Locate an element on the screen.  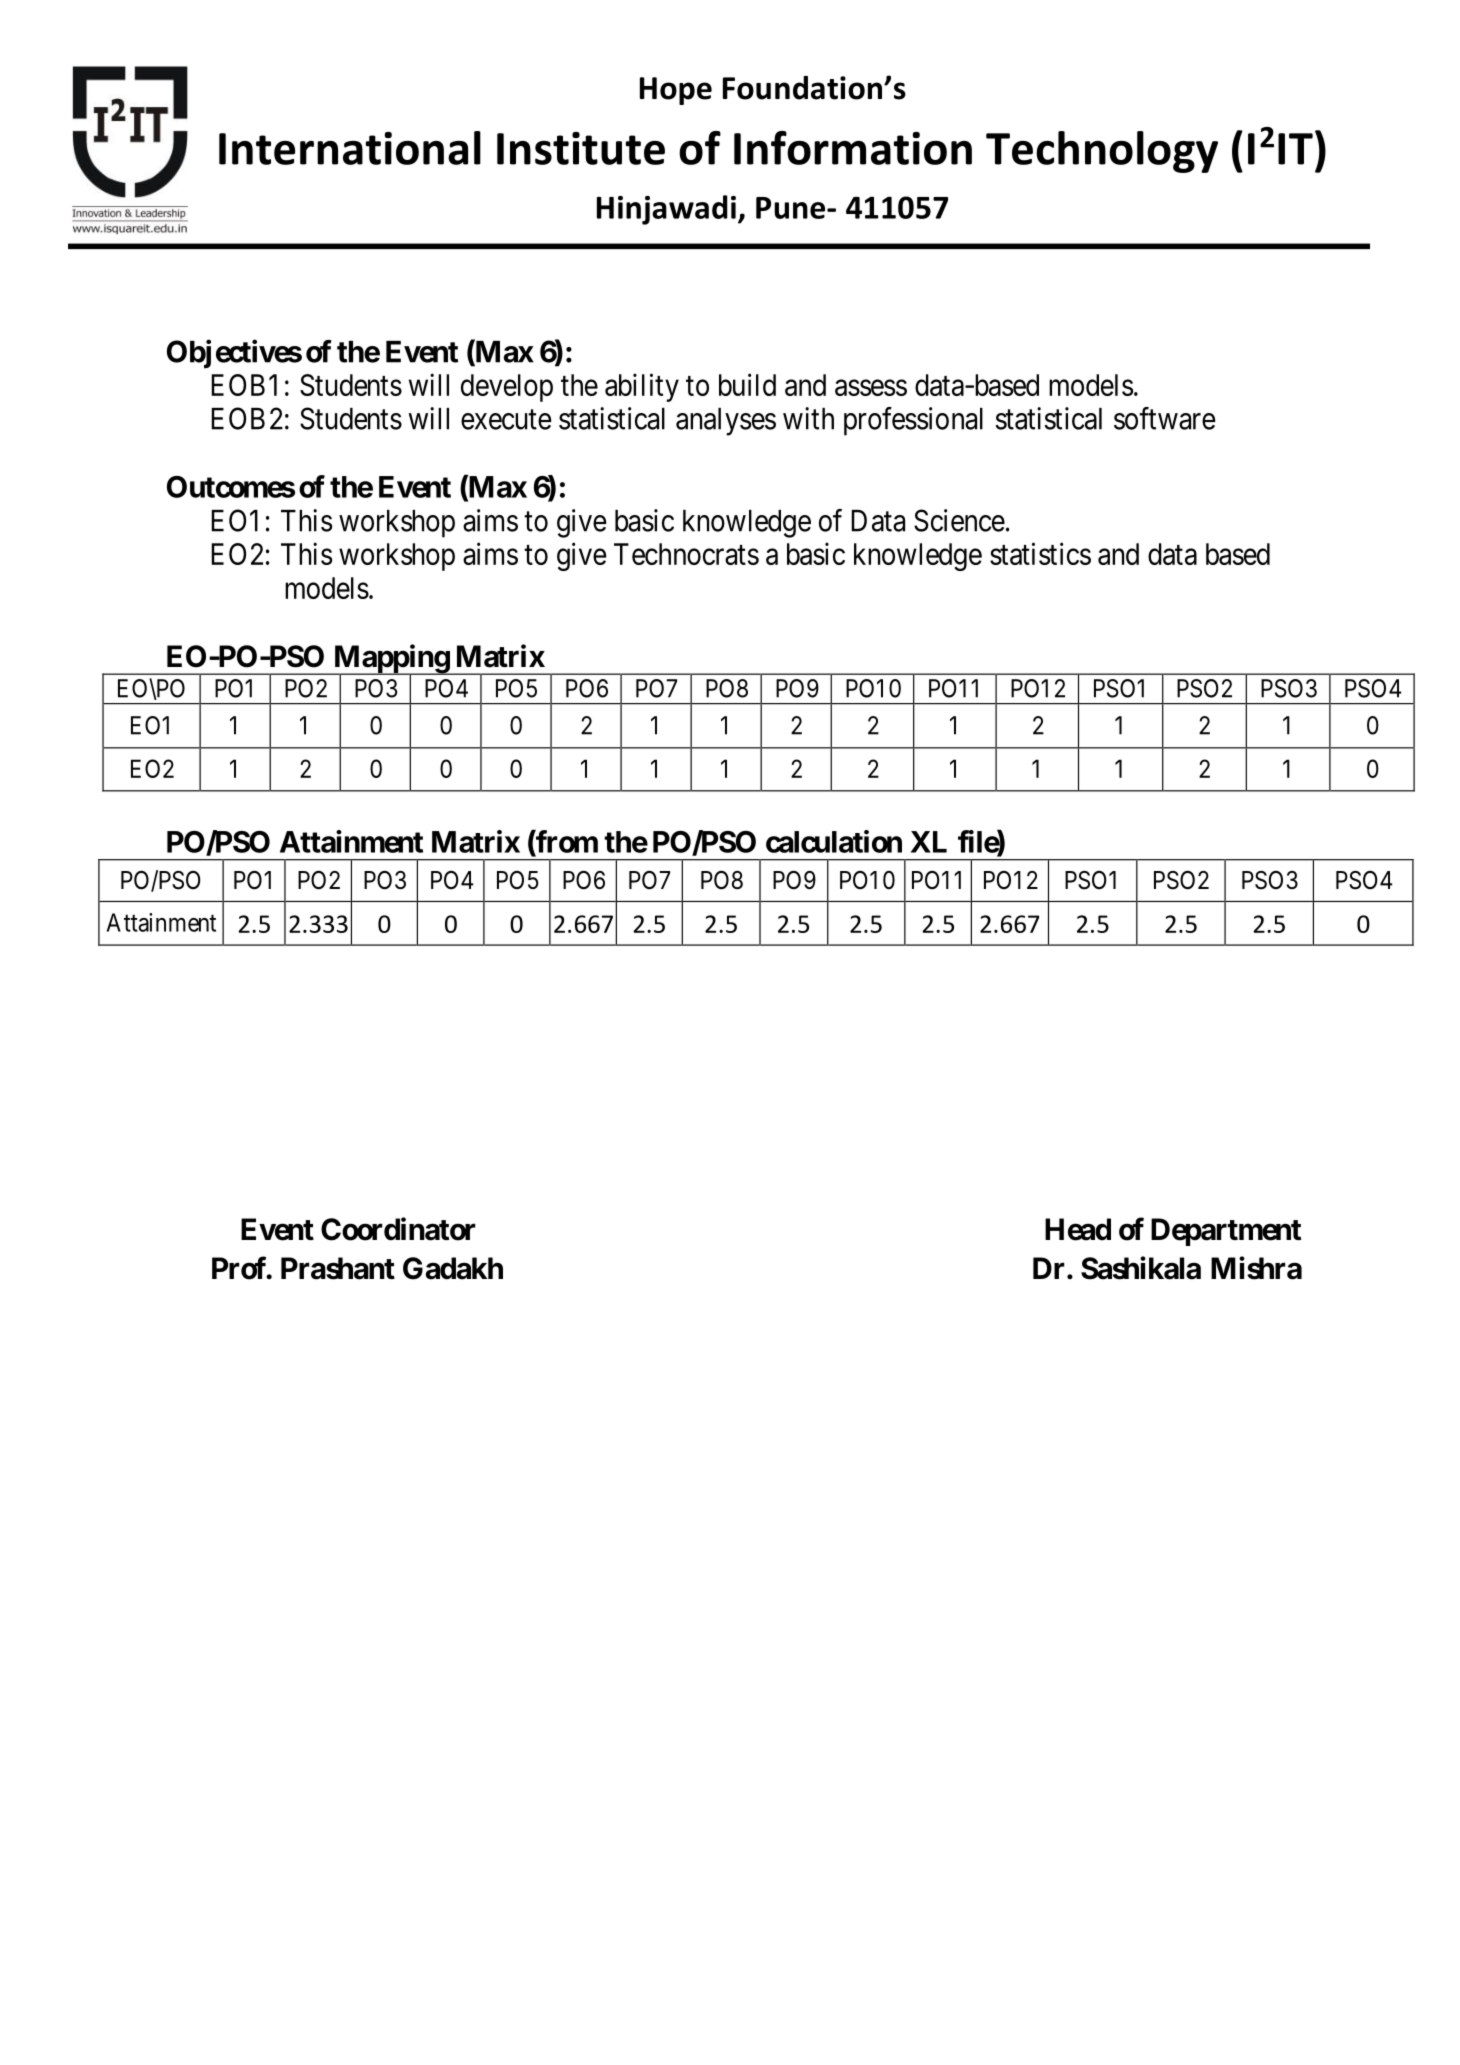
Head is located at coordinates (1078, 1229).
